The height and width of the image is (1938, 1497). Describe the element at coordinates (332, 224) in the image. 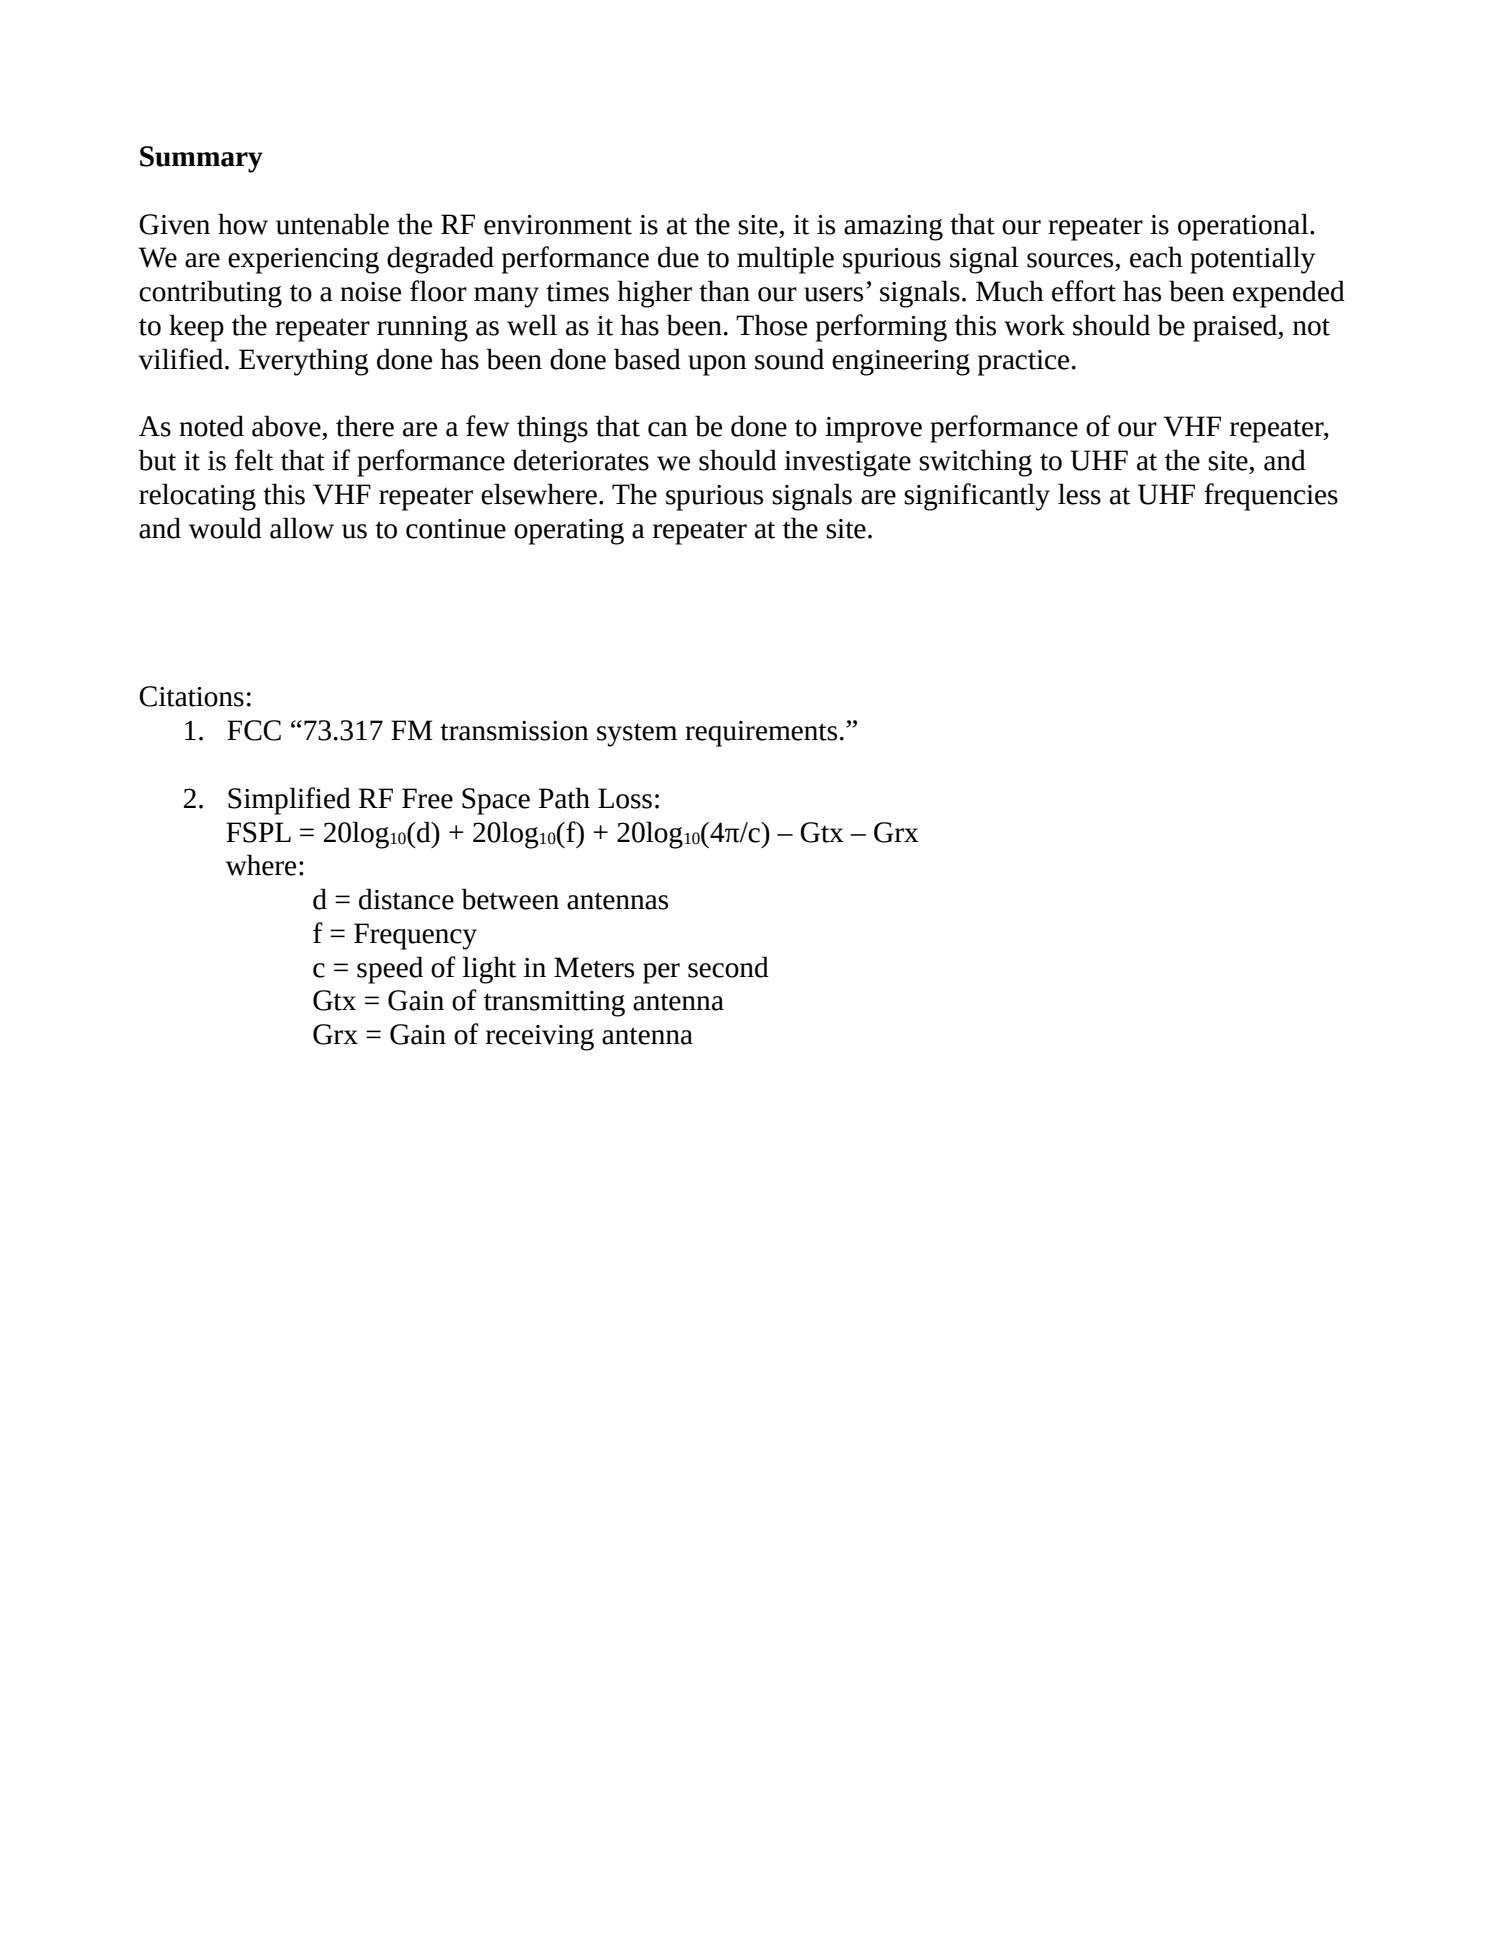

I see `untenable` at that location.
